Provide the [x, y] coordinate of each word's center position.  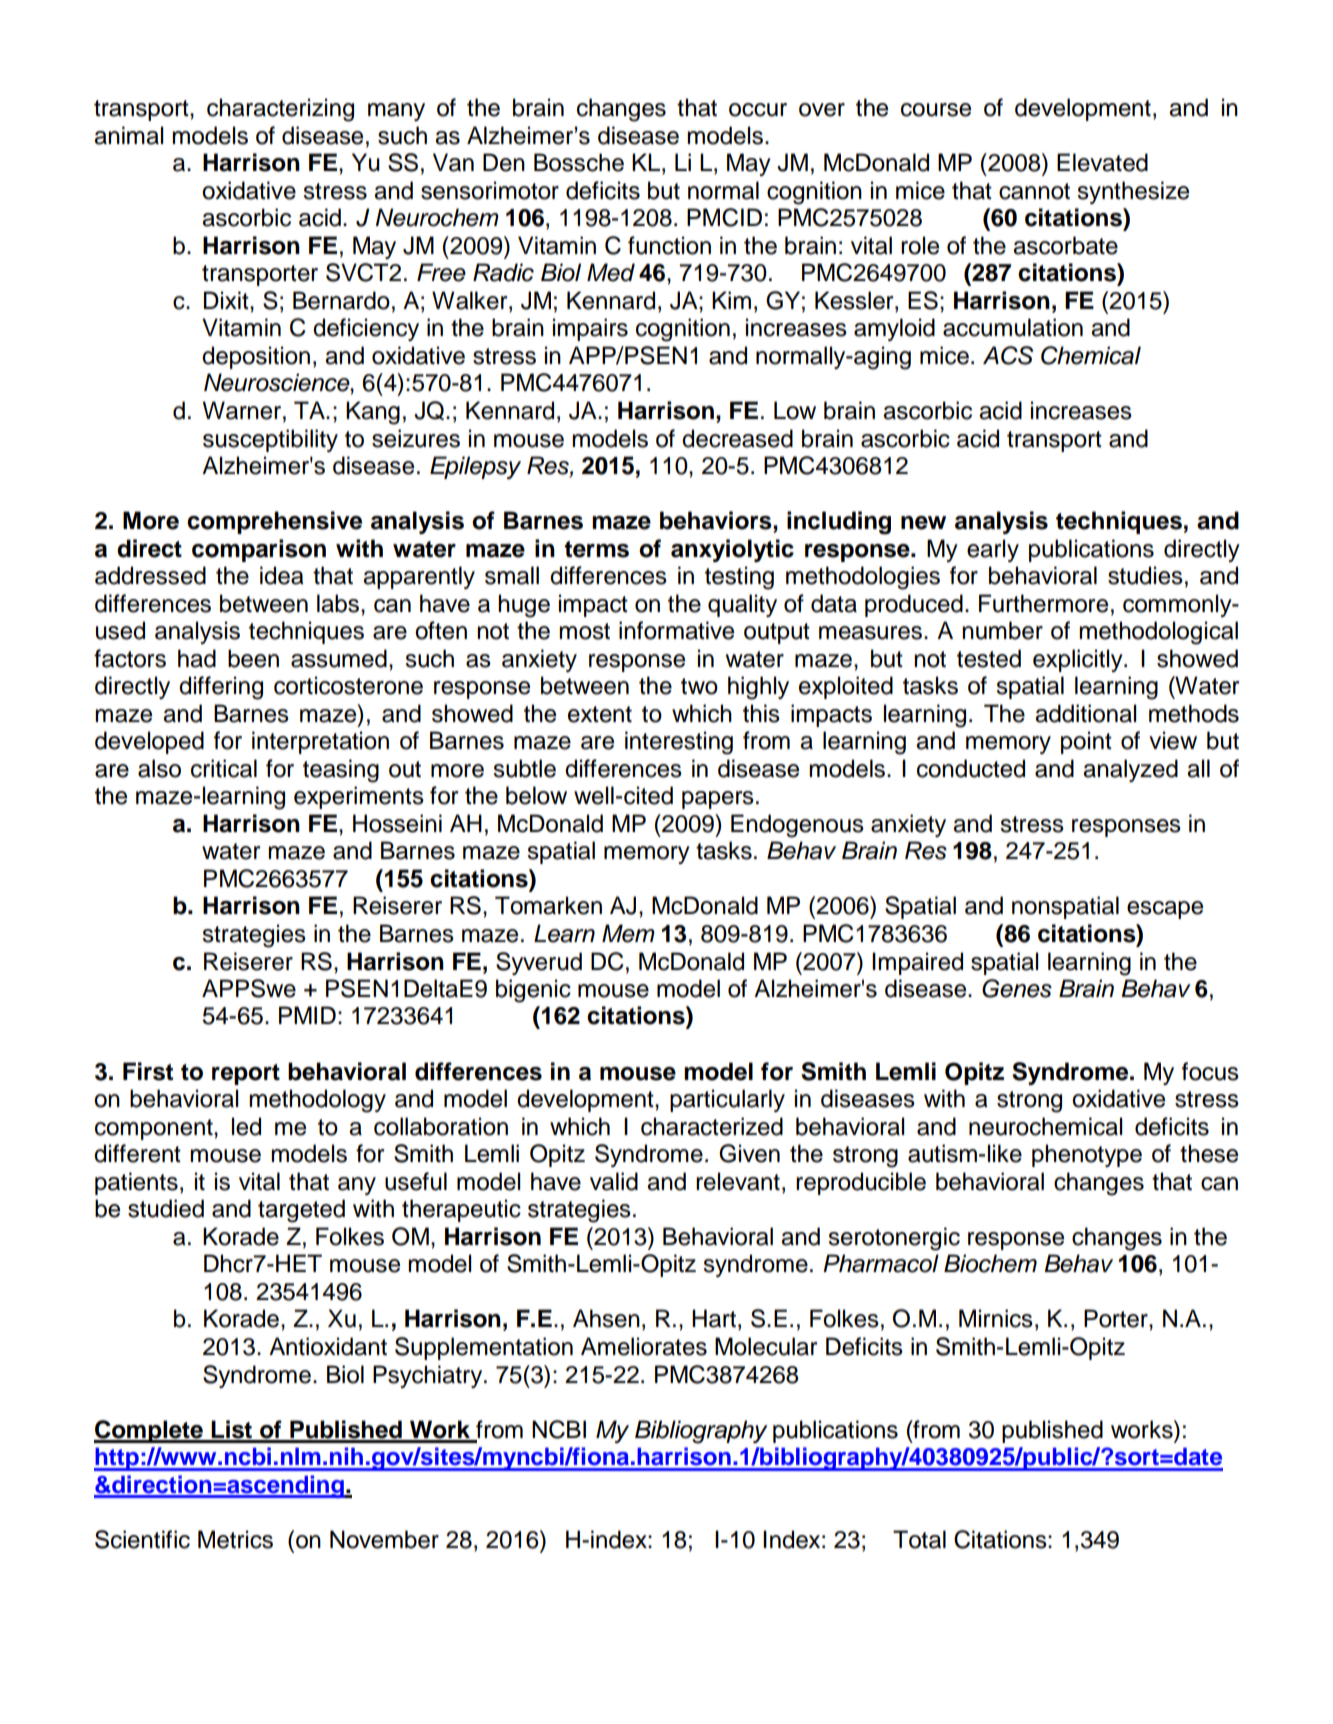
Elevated [1102, 162]
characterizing [280, 110]
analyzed [1130, 770]
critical [224, 768]
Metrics [235, 1539]
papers [718, 800]
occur [758, 110]
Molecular [766, 1346]
